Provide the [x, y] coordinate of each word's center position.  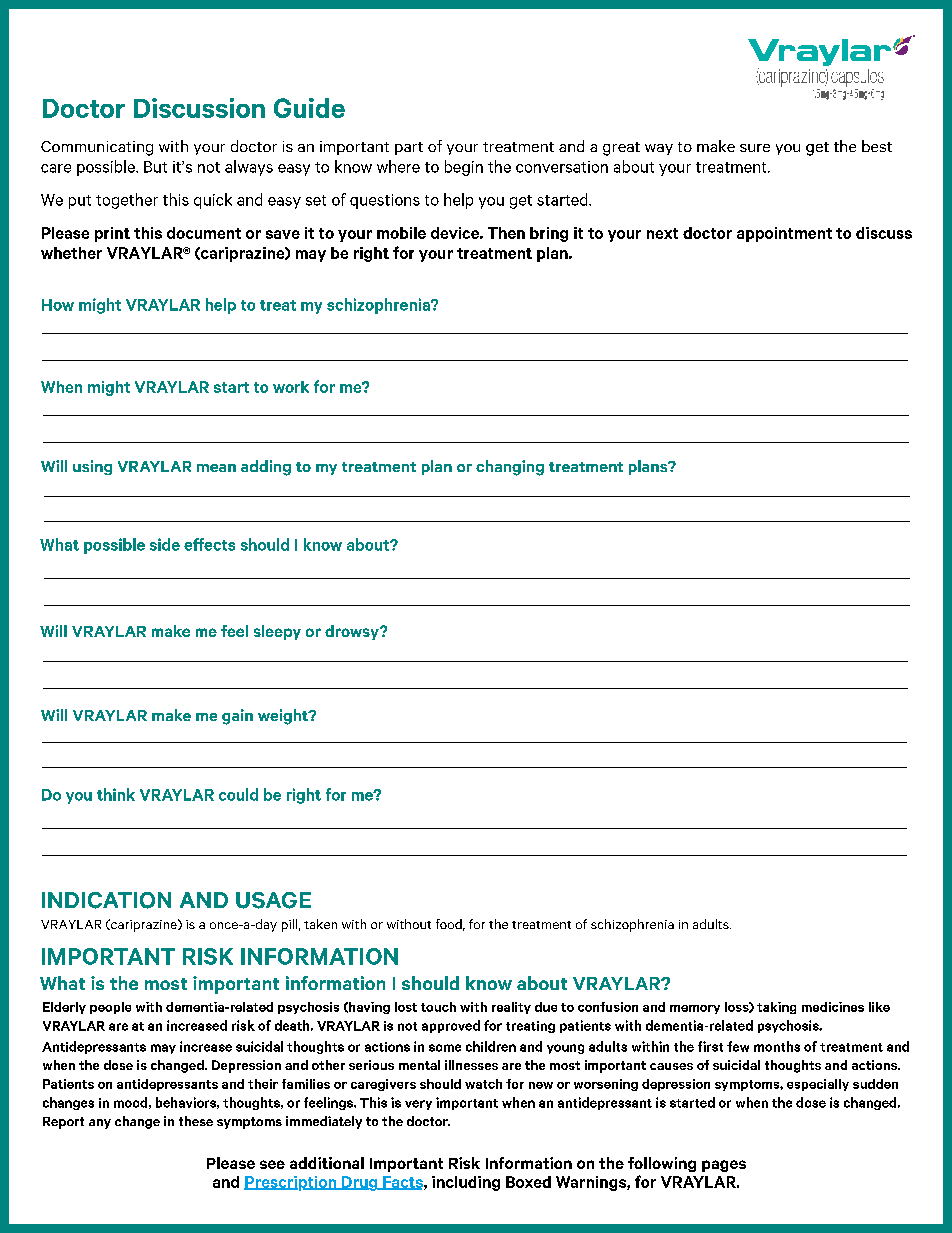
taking [776, 1008]
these [196, 1121]
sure [755, 148]
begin [464, 168]
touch [438, 1007]
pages [724, 1166]
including [466, 1183]
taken [320, 924]
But [155, 167]
